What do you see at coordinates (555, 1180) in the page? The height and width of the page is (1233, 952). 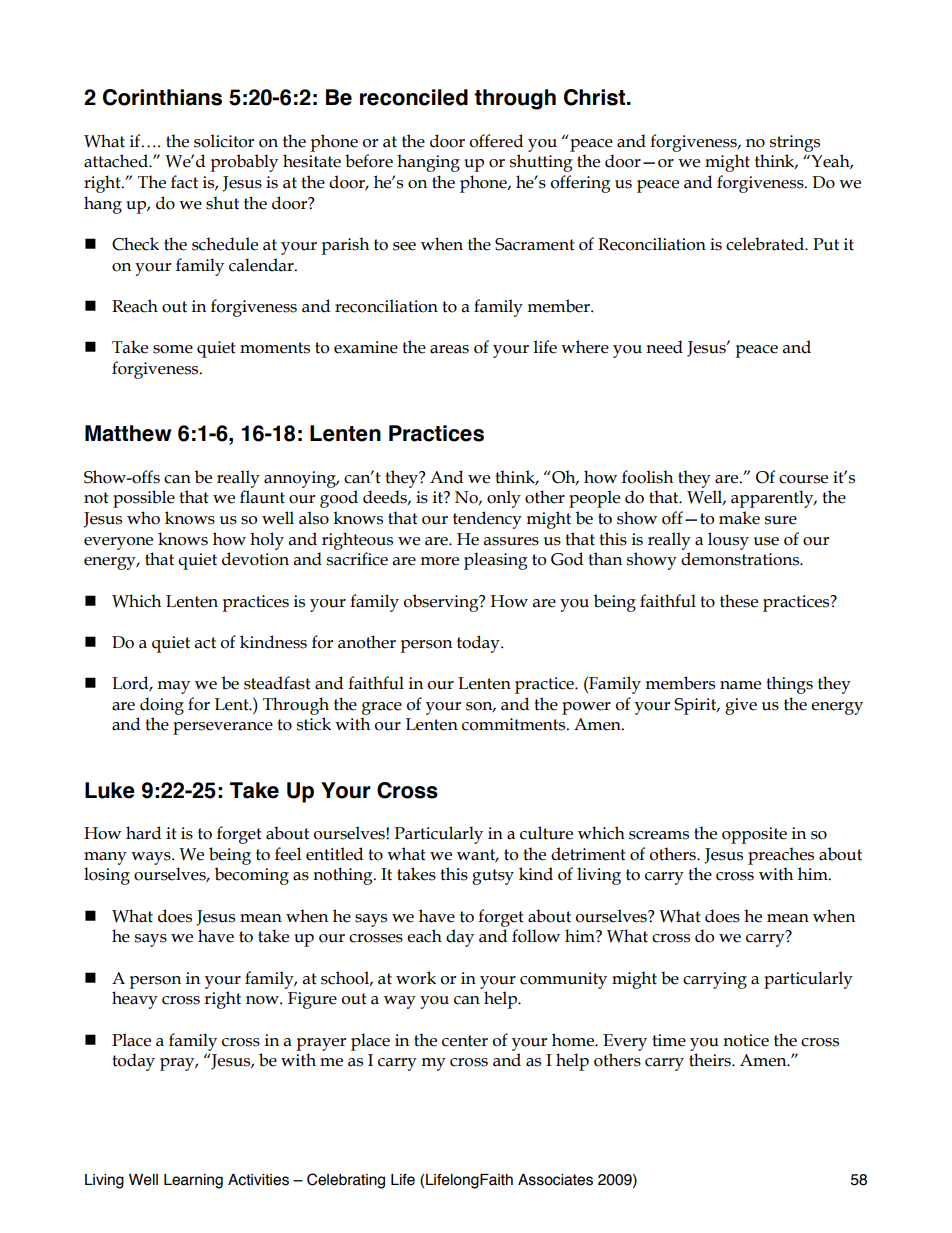 I see `Associates` at bounding box center [555, 1180].
